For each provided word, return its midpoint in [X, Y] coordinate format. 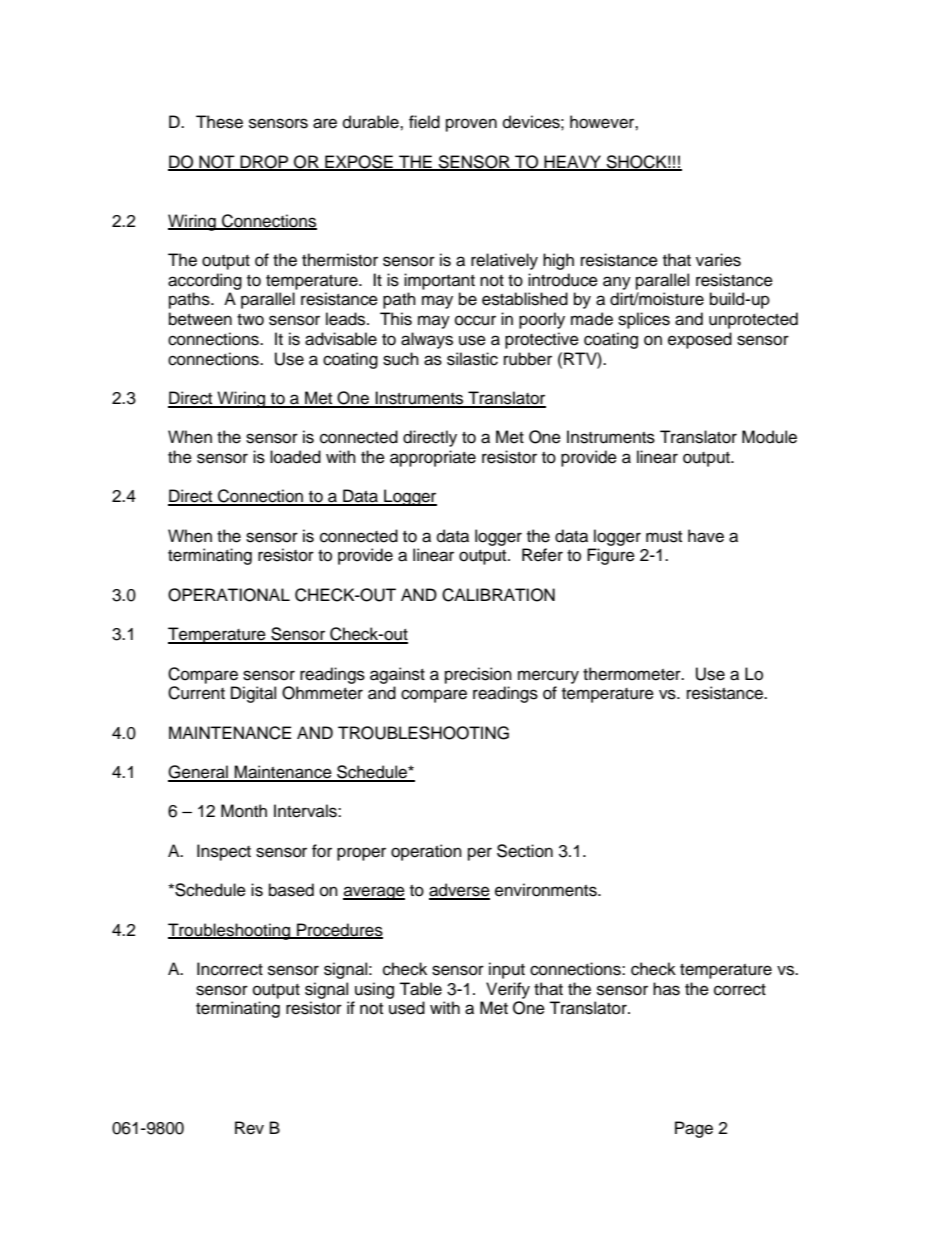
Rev [249, 1128]
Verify [508, 990]
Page [694, 1129]
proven [471, 125]
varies [718, 260]
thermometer [633, 674]
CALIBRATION [498, 595]
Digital [253, 694]
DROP [264, 162]
